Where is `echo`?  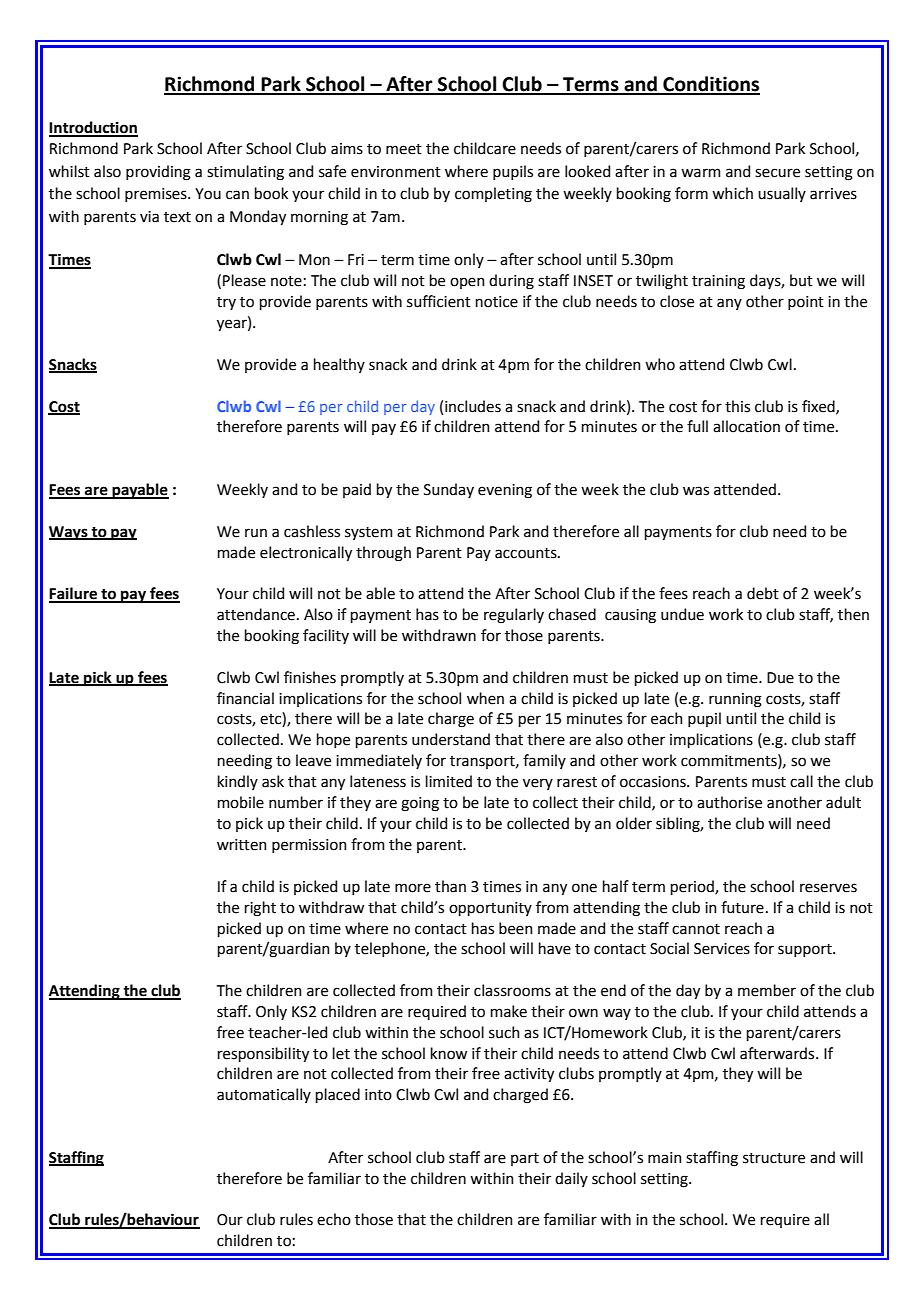 echo is located at coordinates (334, 1219).
